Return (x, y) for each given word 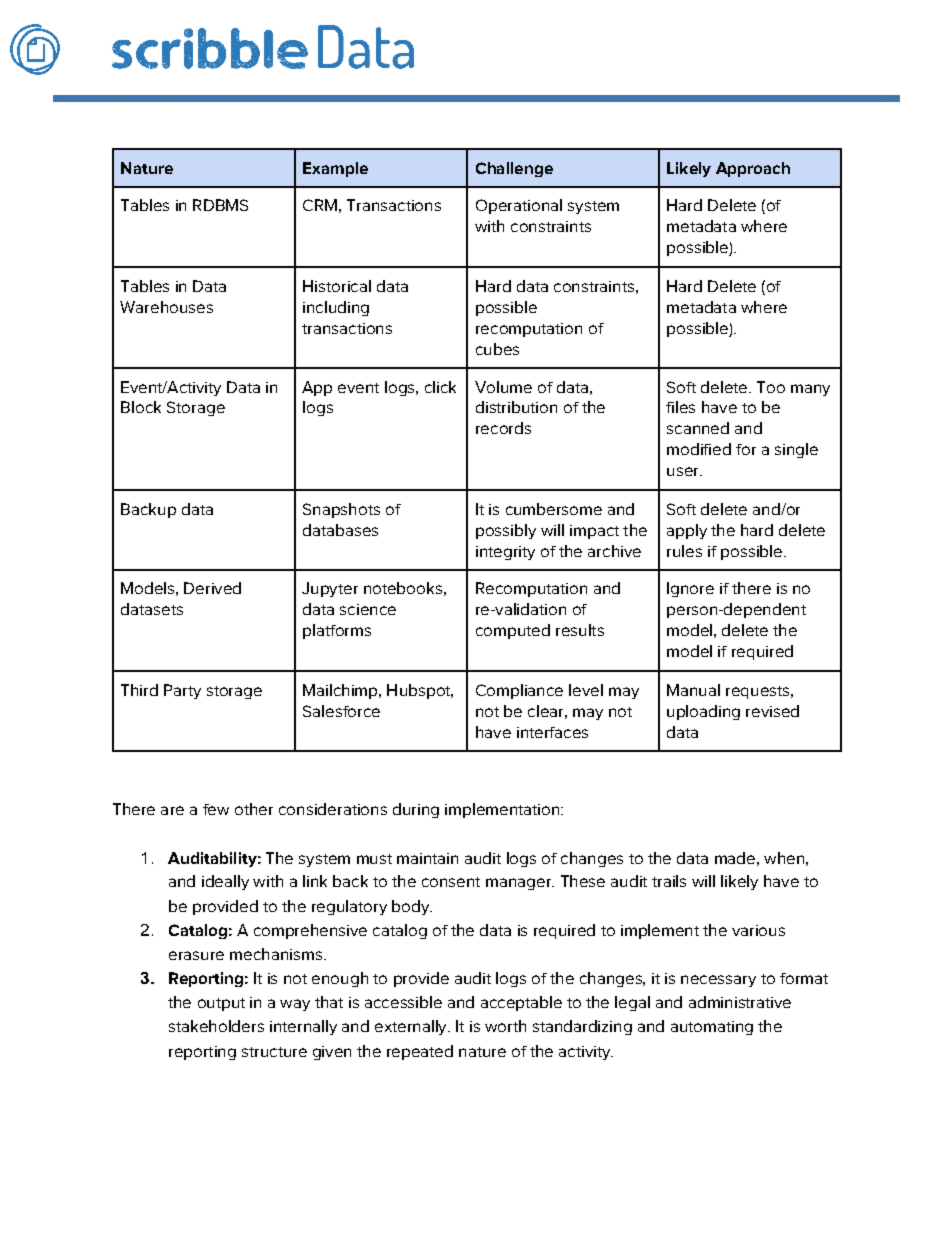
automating (712, 1028)
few (216, 809)
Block (141, 407)
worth (505, 1026)
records (503, 428)
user (684, 471)
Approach (753, 169)
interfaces (552, 732)
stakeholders (216, 1026)
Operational (519, 206)
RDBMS (220, 205)
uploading (703, 712)
